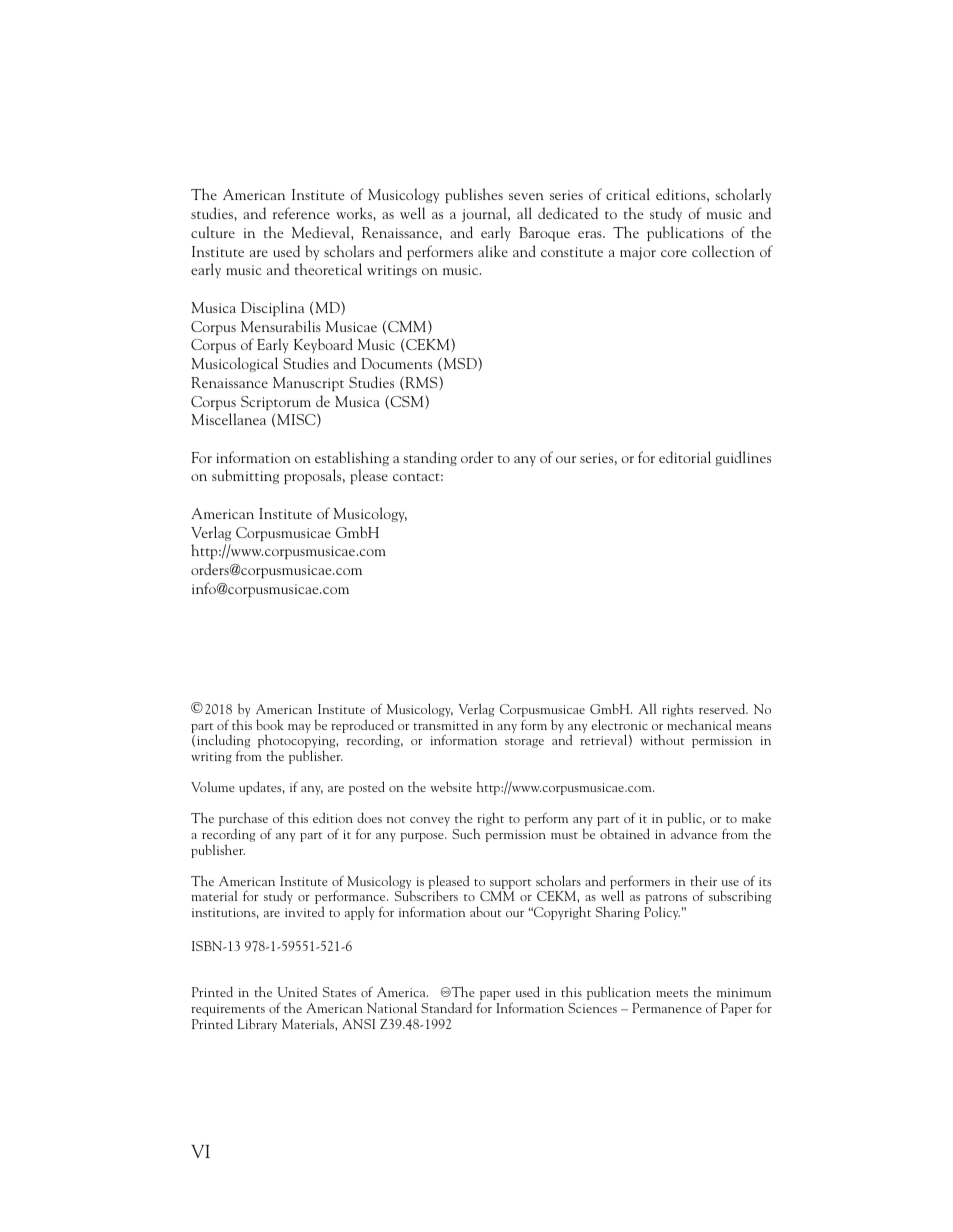  I want to click on collection, so click(723, 251).
